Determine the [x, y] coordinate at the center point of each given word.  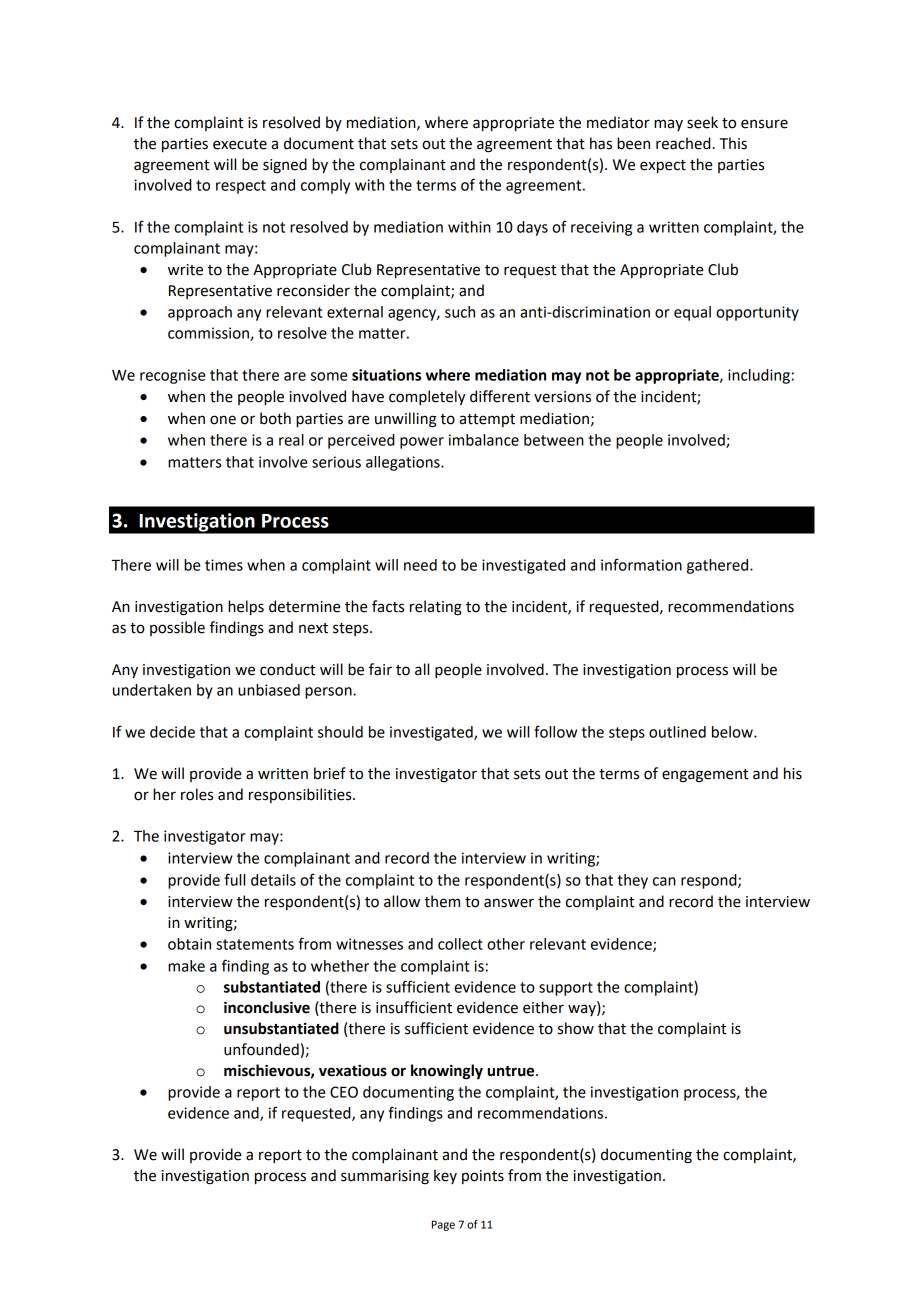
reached [683, 143]
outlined [677, 732]
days [532, 228]
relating [436, 608]
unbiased [269, 690]
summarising [385, 1177]
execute [240, 144]
